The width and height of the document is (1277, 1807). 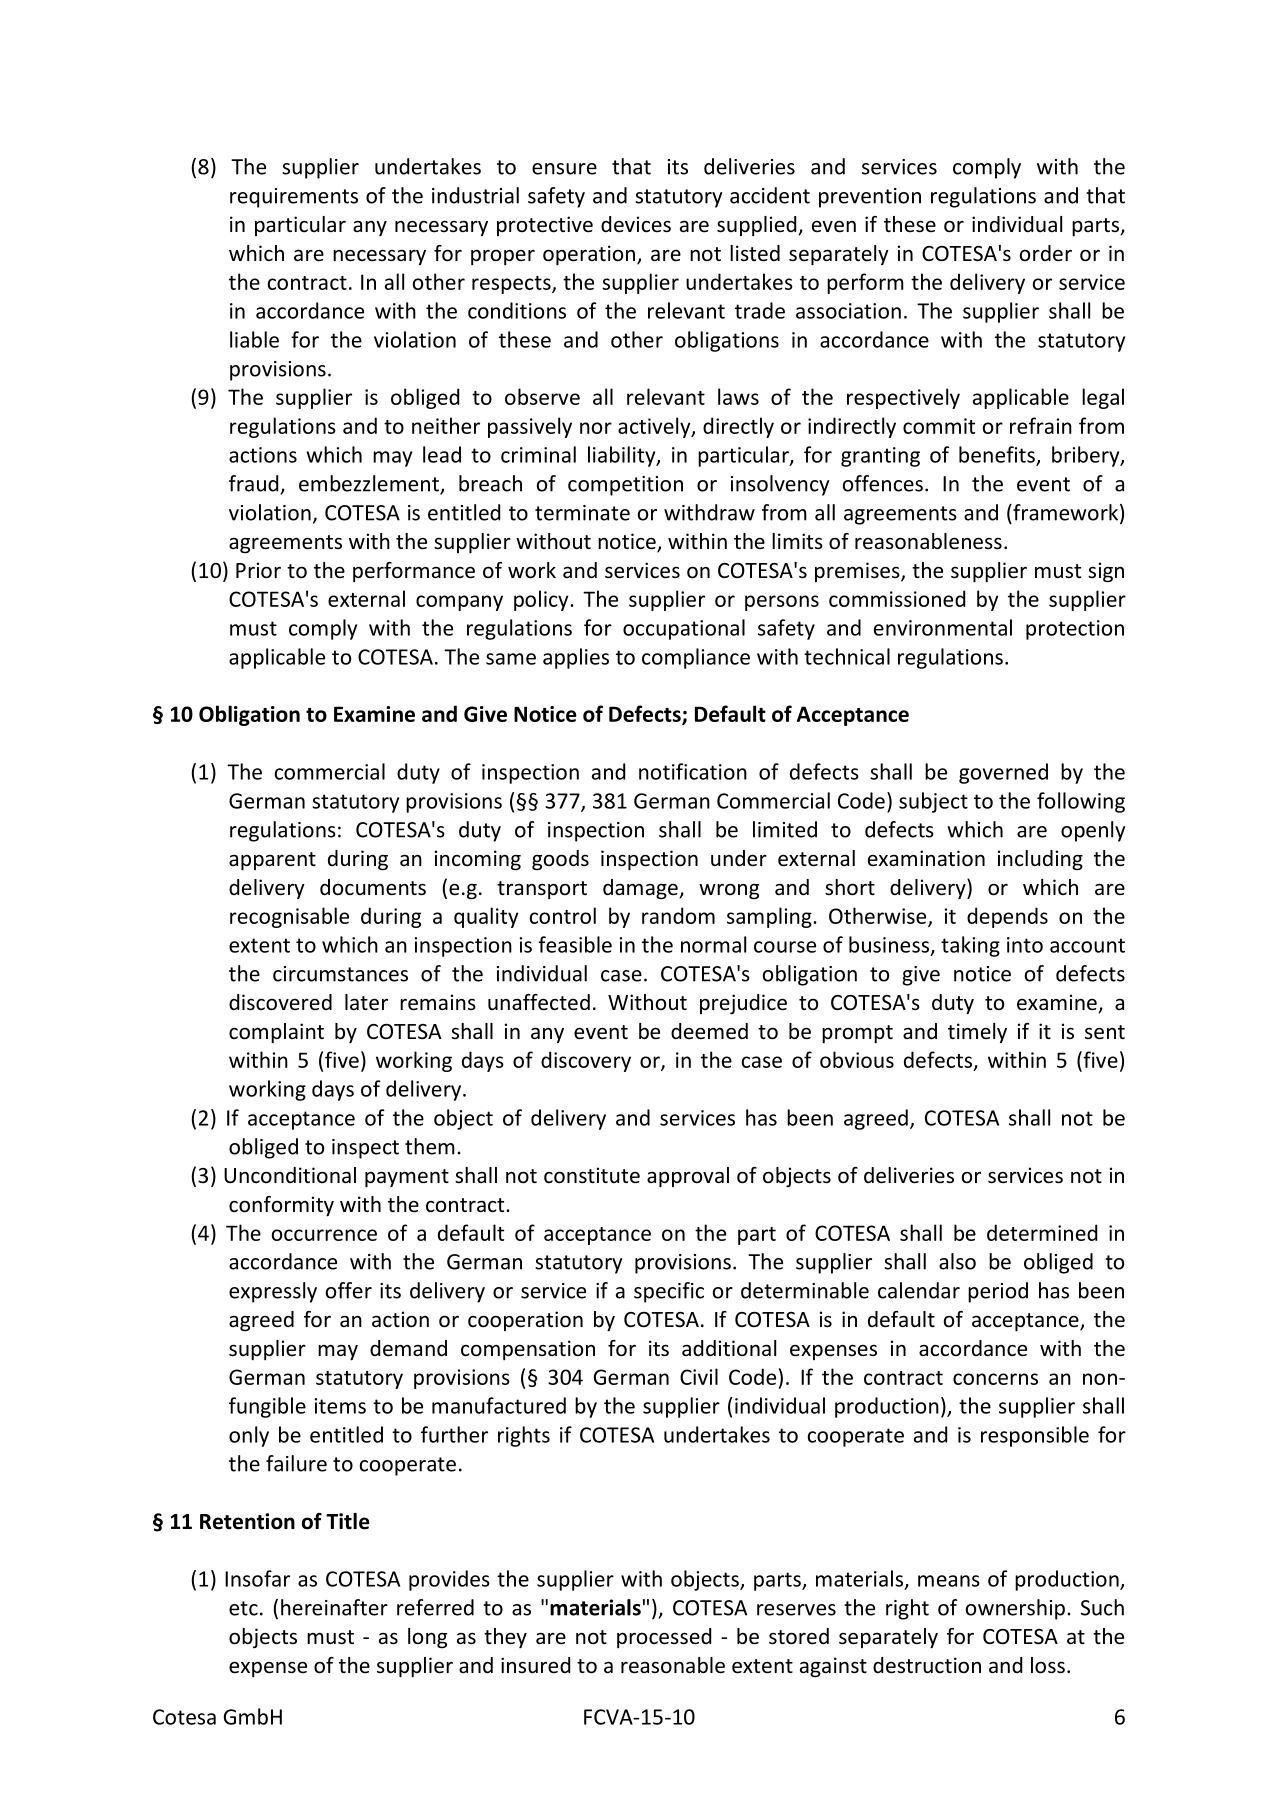 I want to click on company, so click(x=459, y=603).
